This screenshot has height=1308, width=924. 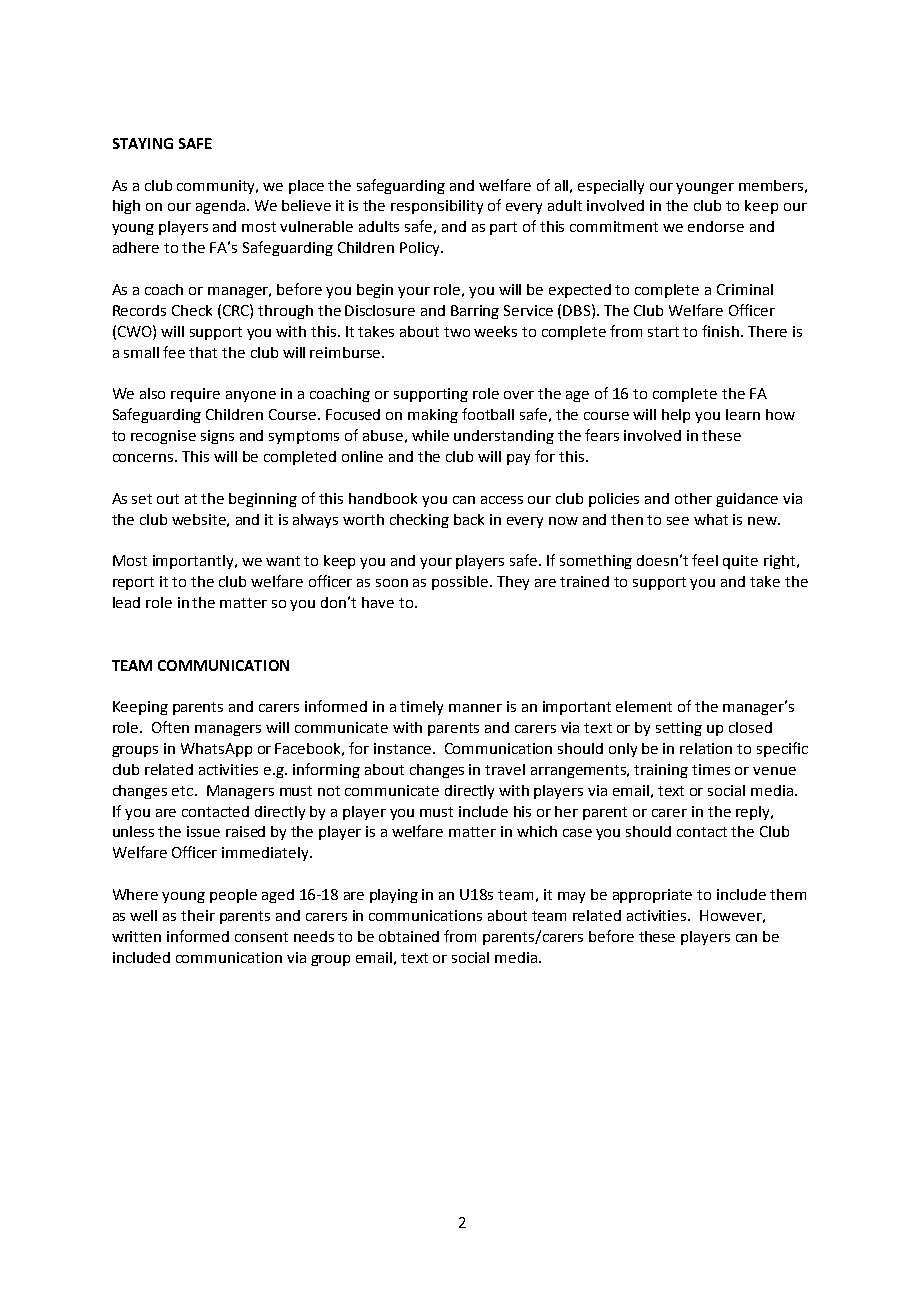 I want to click on obtained, so click(x=409, y=936).
